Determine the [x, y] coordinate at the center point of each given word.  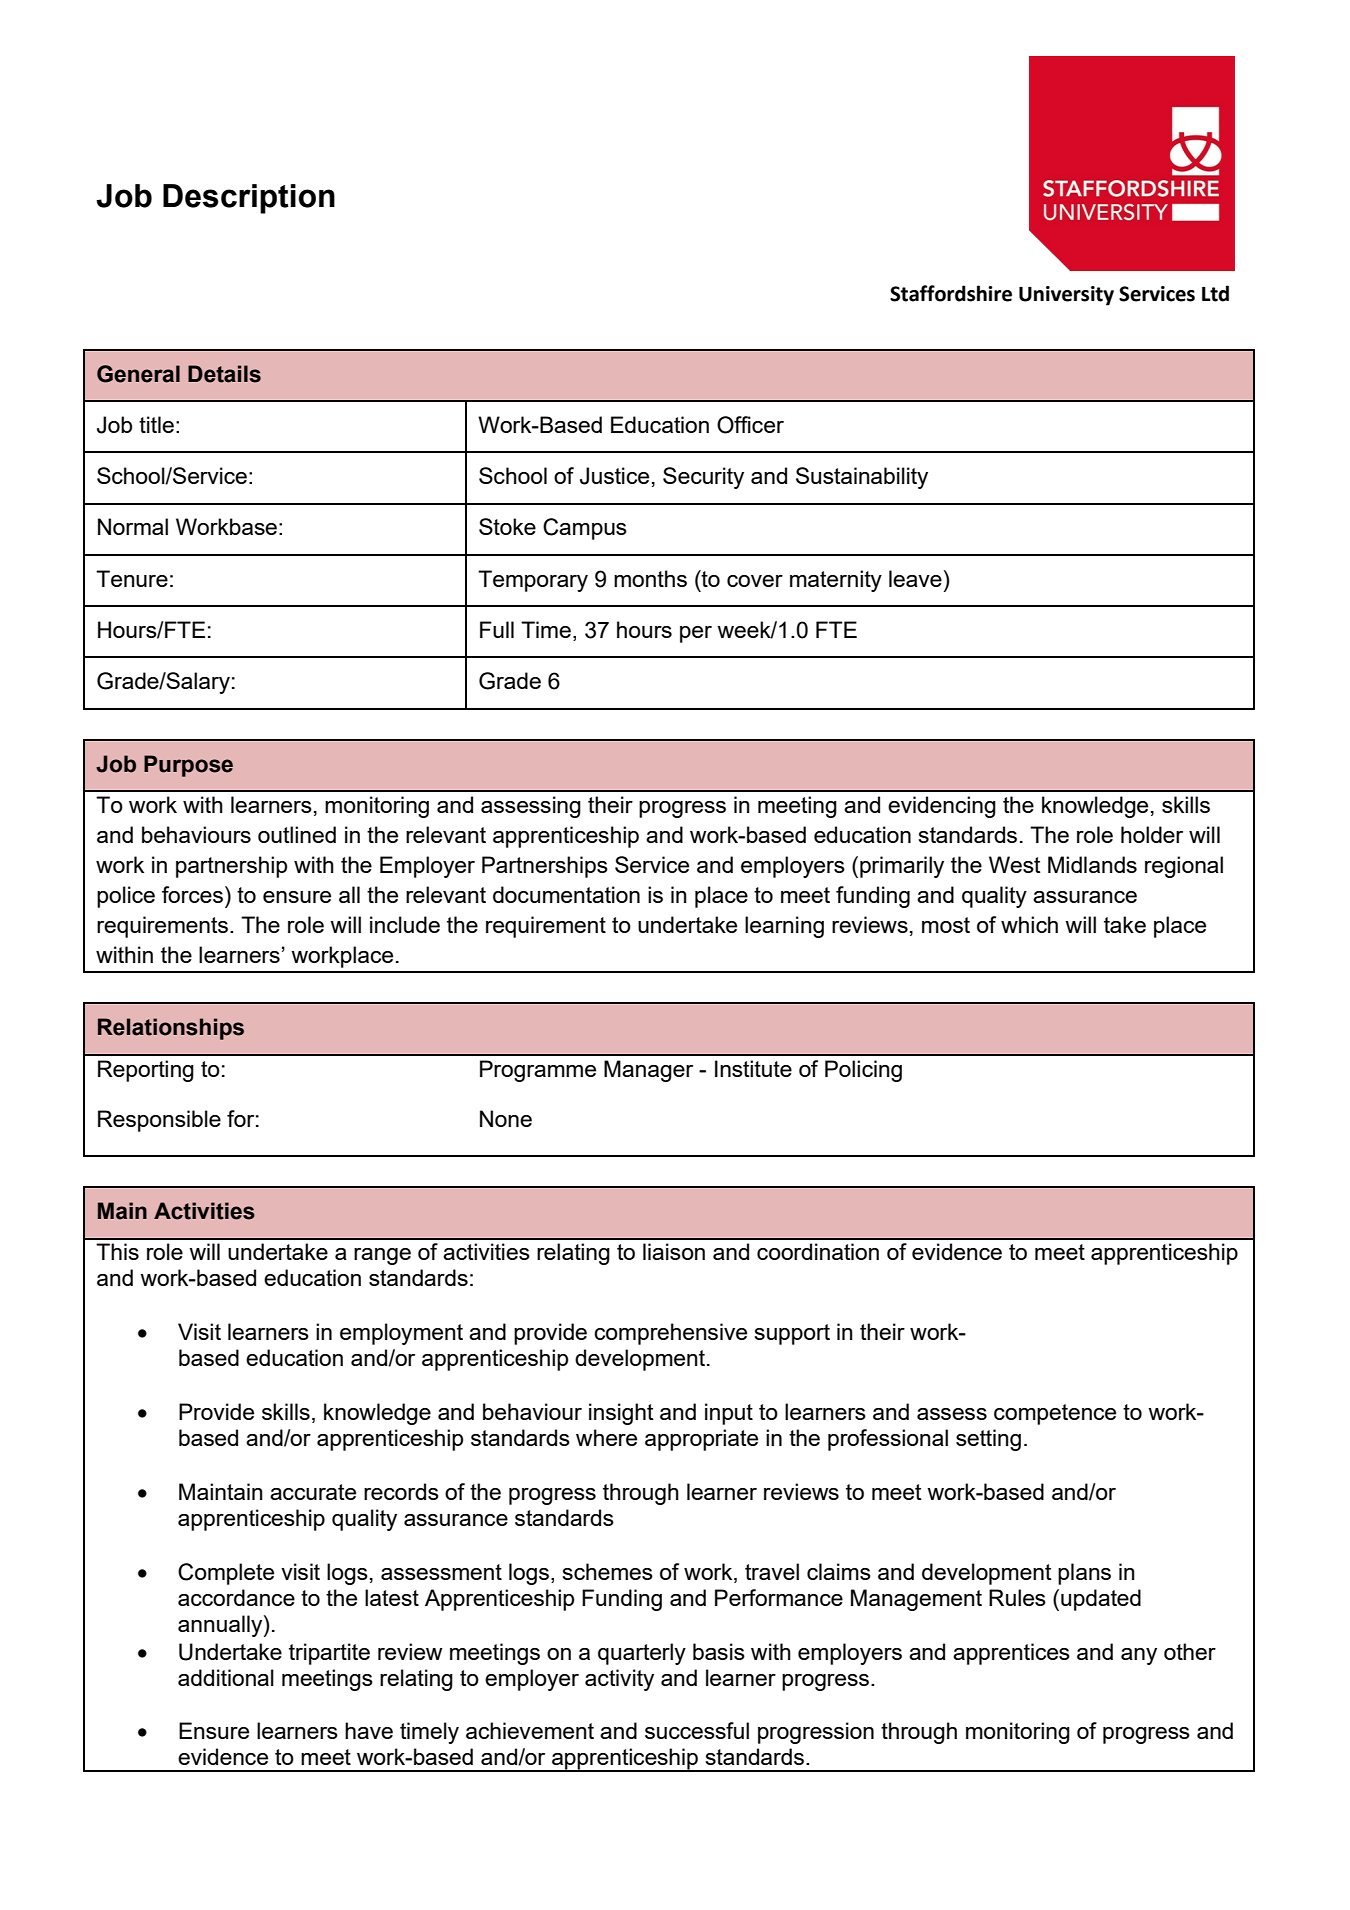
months [650, 578]
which [1029, 924]
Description [249, 199]
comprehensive [670, 1334]
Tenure [132, 578]
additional [226, 1677]
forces [192, 894]
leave [915, 578]
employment [401, 1334]
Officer [750, 425]
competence [1055, 1414]
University [1066, 296]
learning [784, 927]
